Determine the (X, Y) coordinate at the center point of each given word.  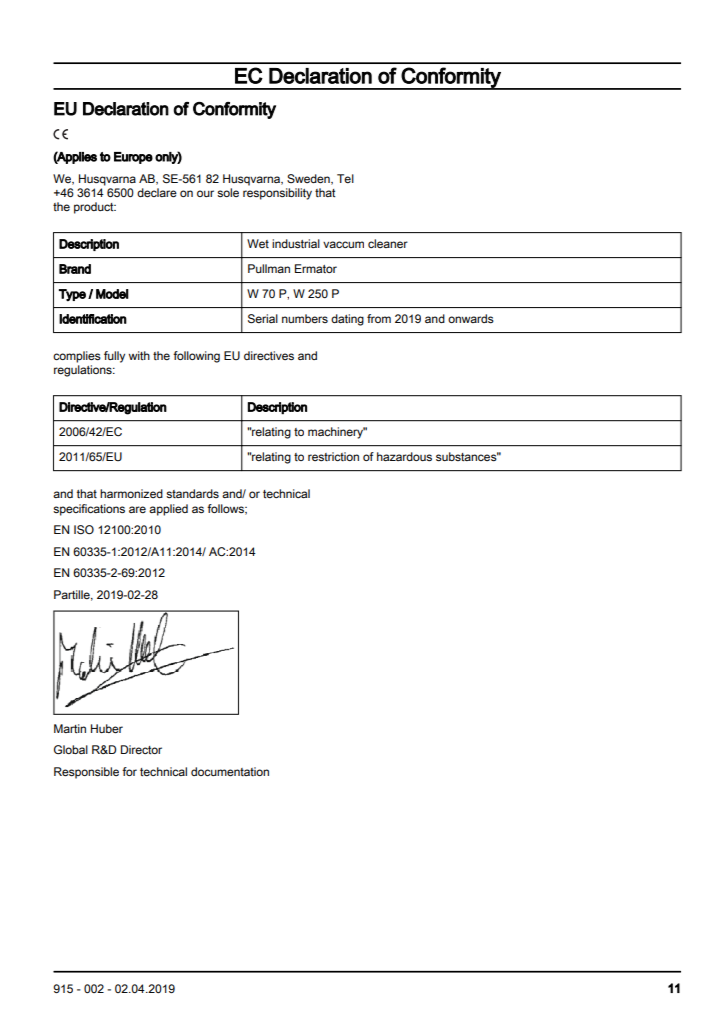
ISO (84, 529)
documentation (230, 771)
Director (141, 749)
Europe (133, 158)
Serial (263, 319)
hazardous (404, 456)
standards (192, 493)
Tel (345, 178)
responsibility (277, 194)
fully (114, 357)
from (379, 318)
